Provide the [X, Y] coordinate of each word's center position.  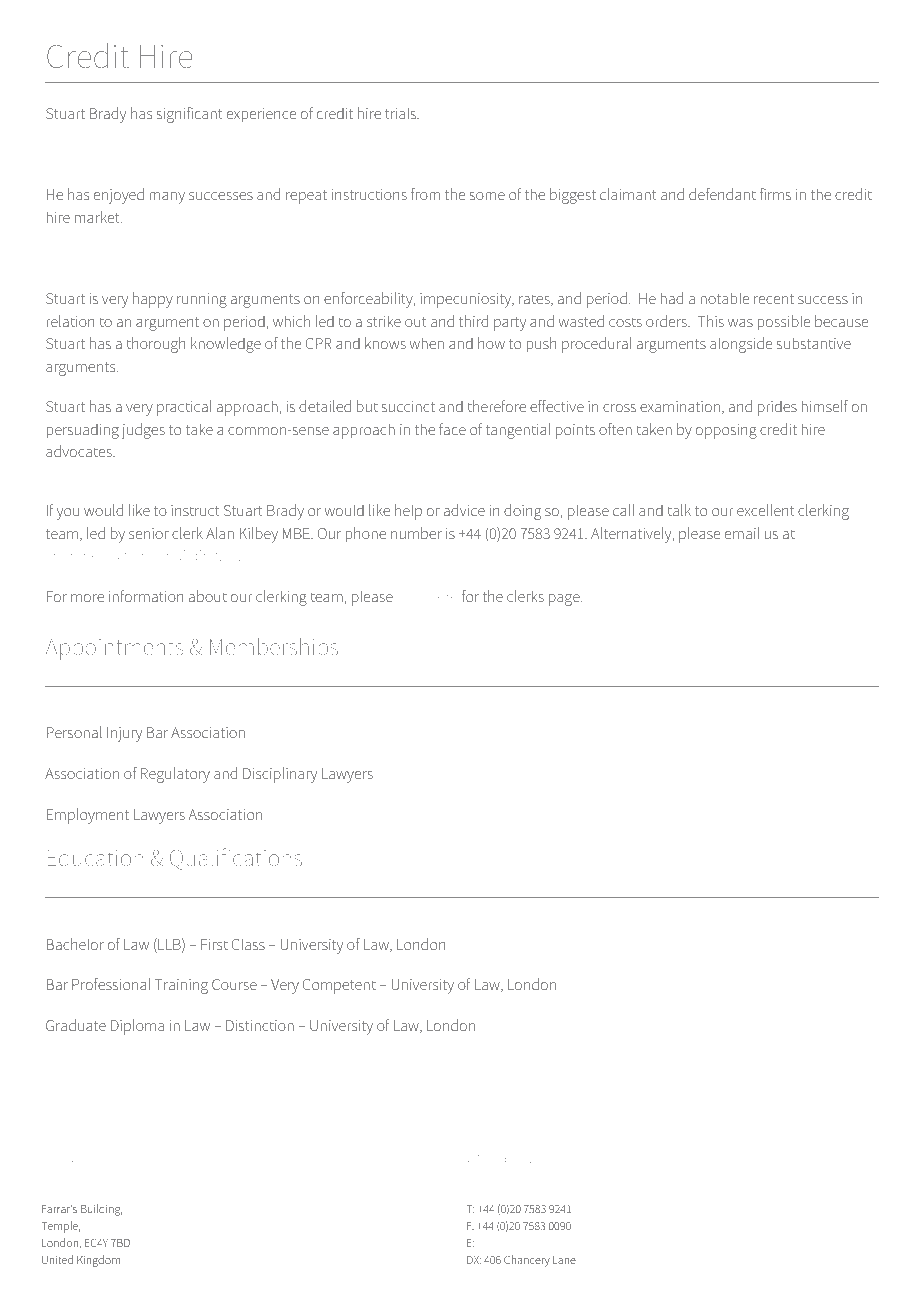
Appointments [114, 649]
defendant [722, 194]
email [742, 533]
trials [402, 113]
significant [190, 115]
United [57, 1259]
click [410, 598]
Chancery [527, 1261]
